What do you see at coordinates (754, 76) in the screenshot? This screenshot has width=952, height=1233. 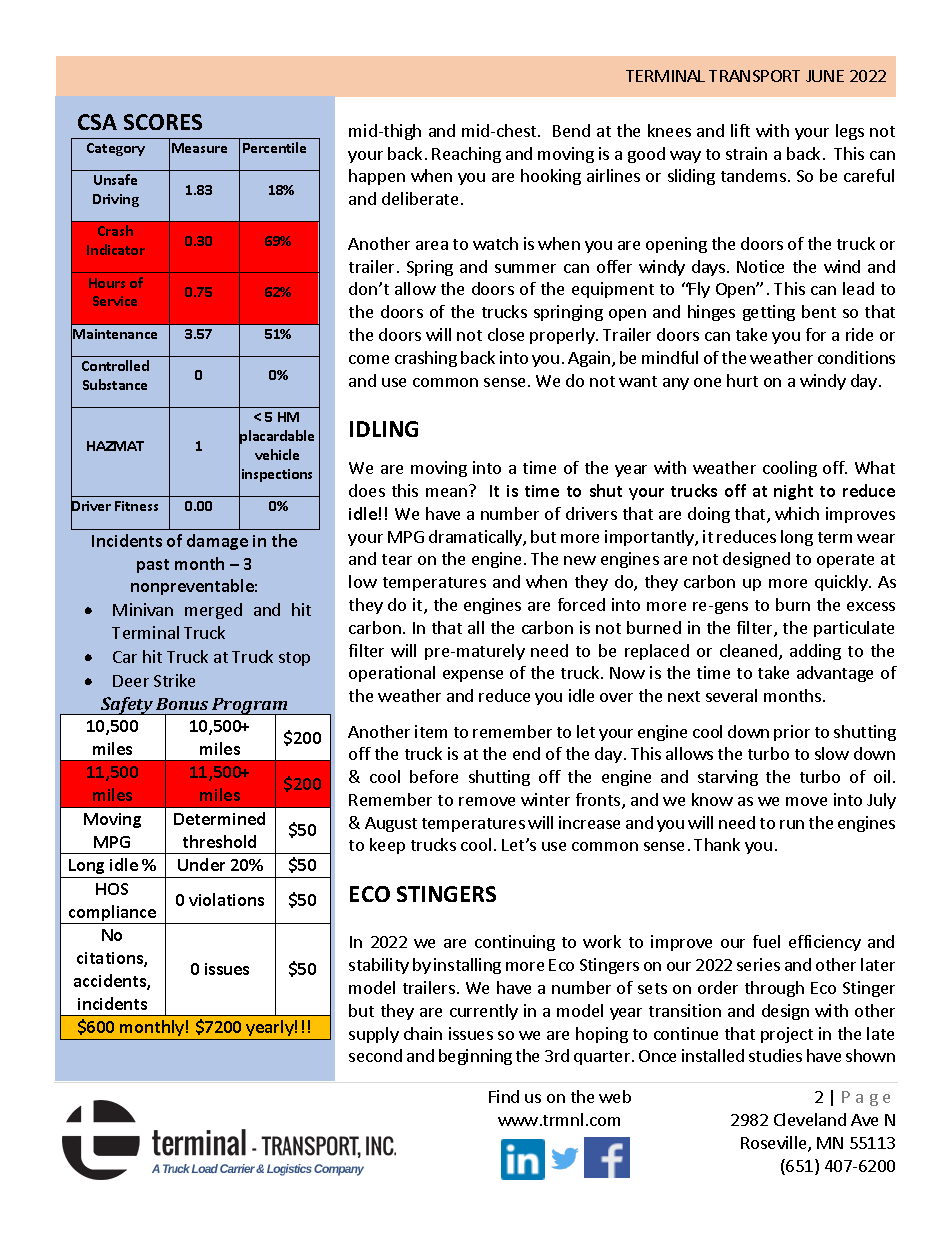 I see `TRANSPORT` at bounding box center [754, 76].
